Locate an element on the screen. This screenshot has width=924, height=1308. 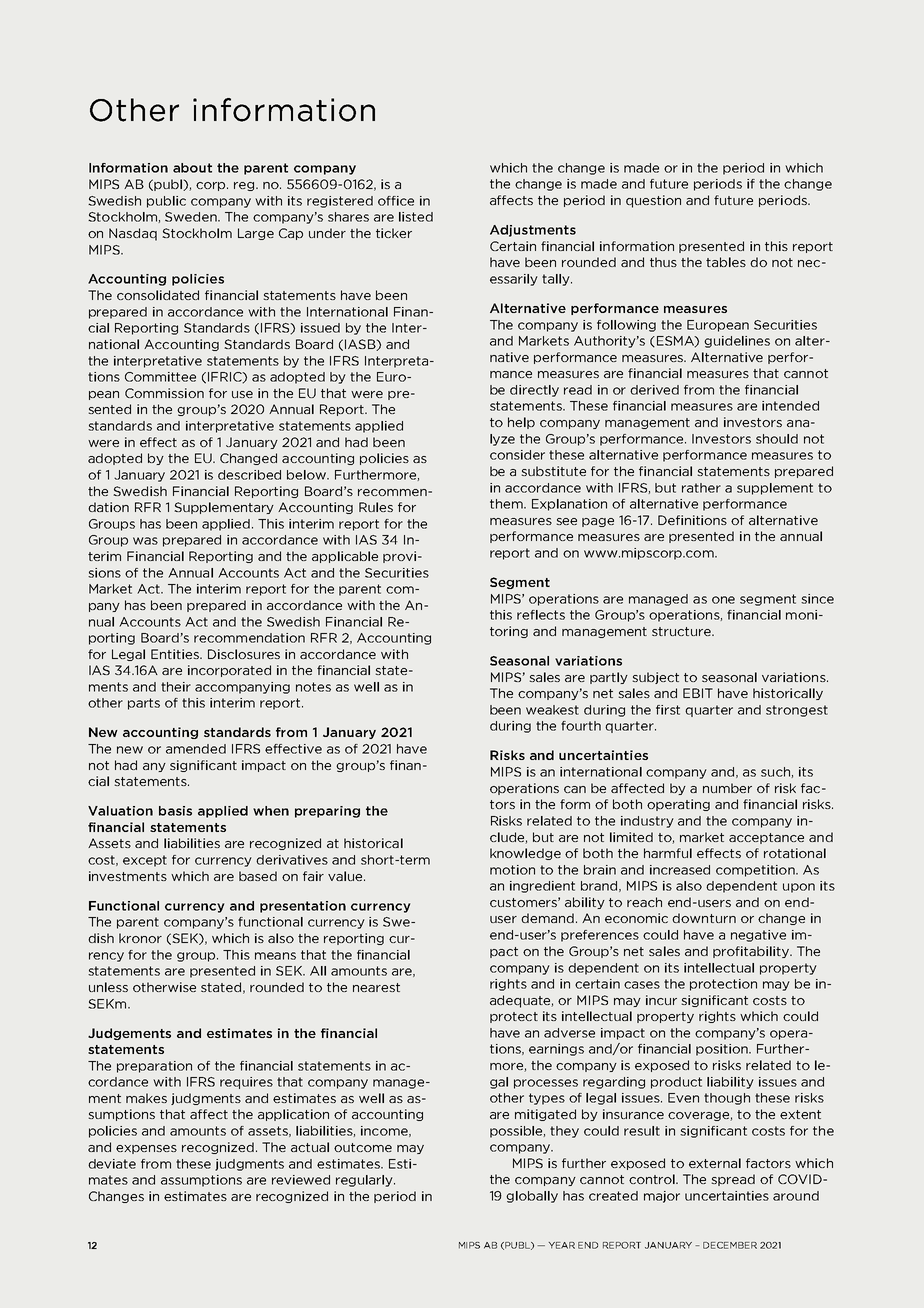
regularly is located at coordinates (365, 1181).
